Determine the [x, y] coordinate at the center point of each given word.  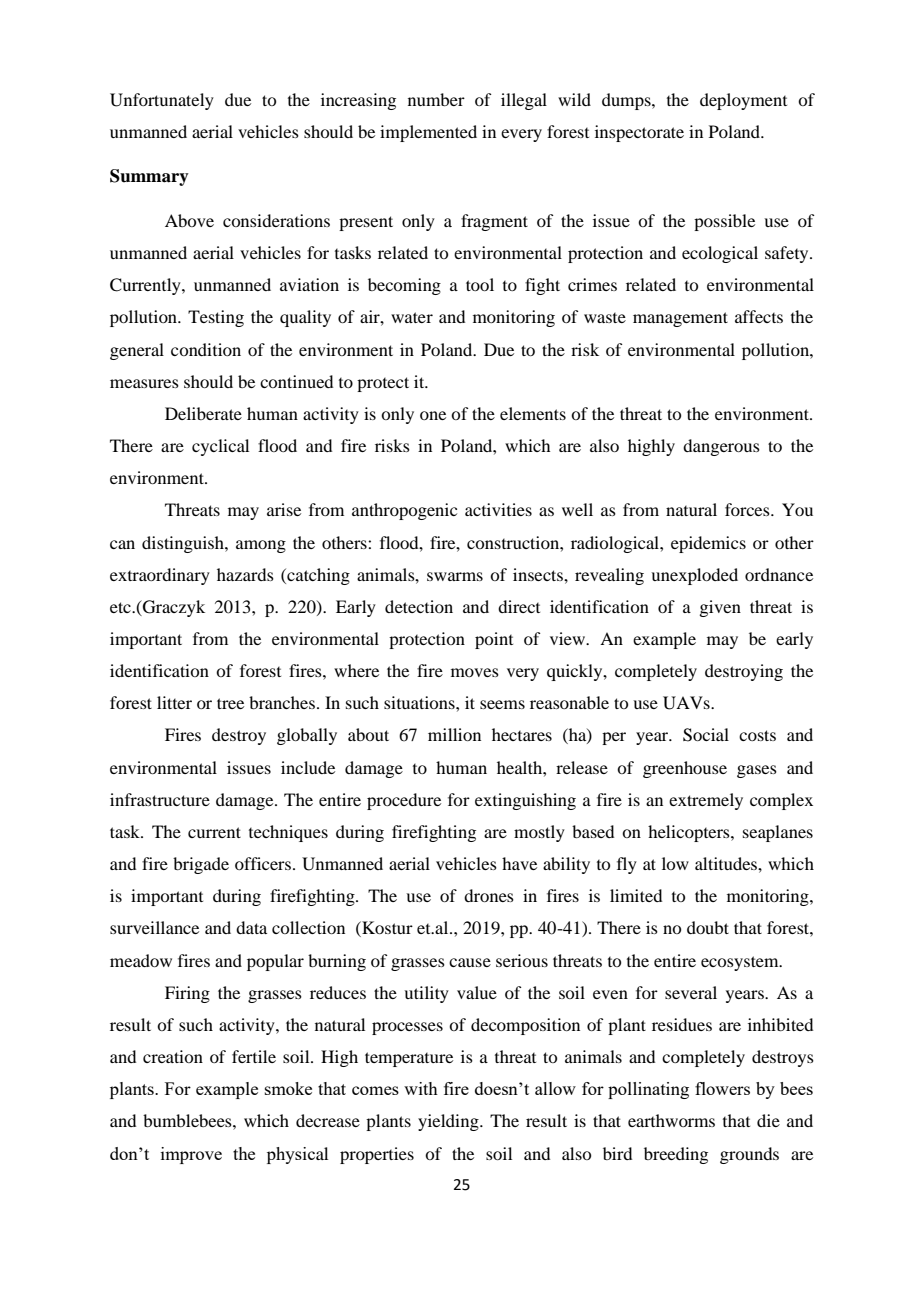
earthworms [671, 1120]
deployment [743, 101]
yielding [449, 1122]
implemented [428, 133]
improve [191, 1155]
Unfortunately [162, 101]
